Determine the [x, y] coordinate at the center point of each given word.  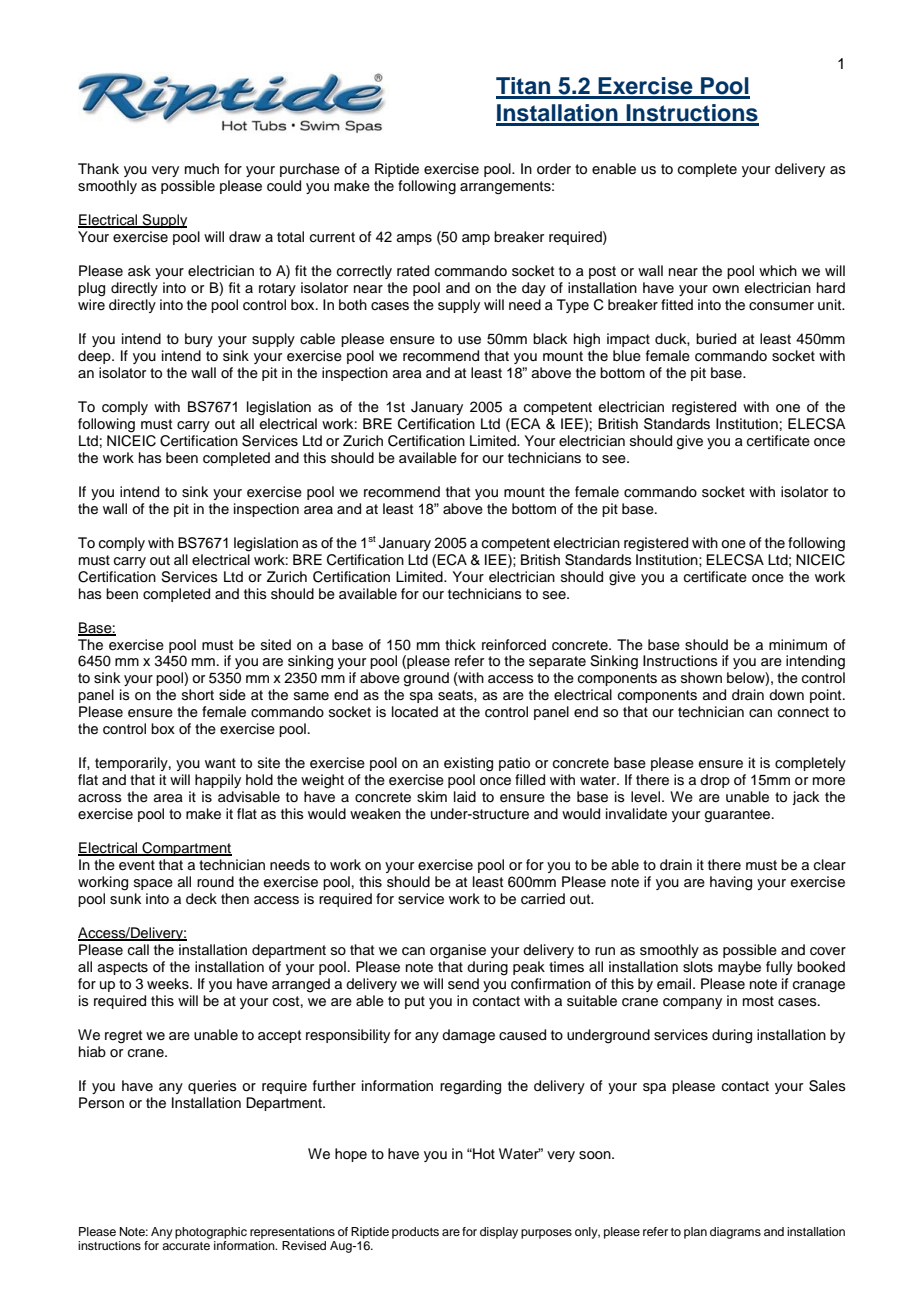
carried [543, 899]
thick [460, 644]
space [153, 884]
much [202, 168]
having [731, 883]
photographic [211, 1233]
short [198, 694]
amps [414, 239]
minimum [798, 645]
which [778, 271]
